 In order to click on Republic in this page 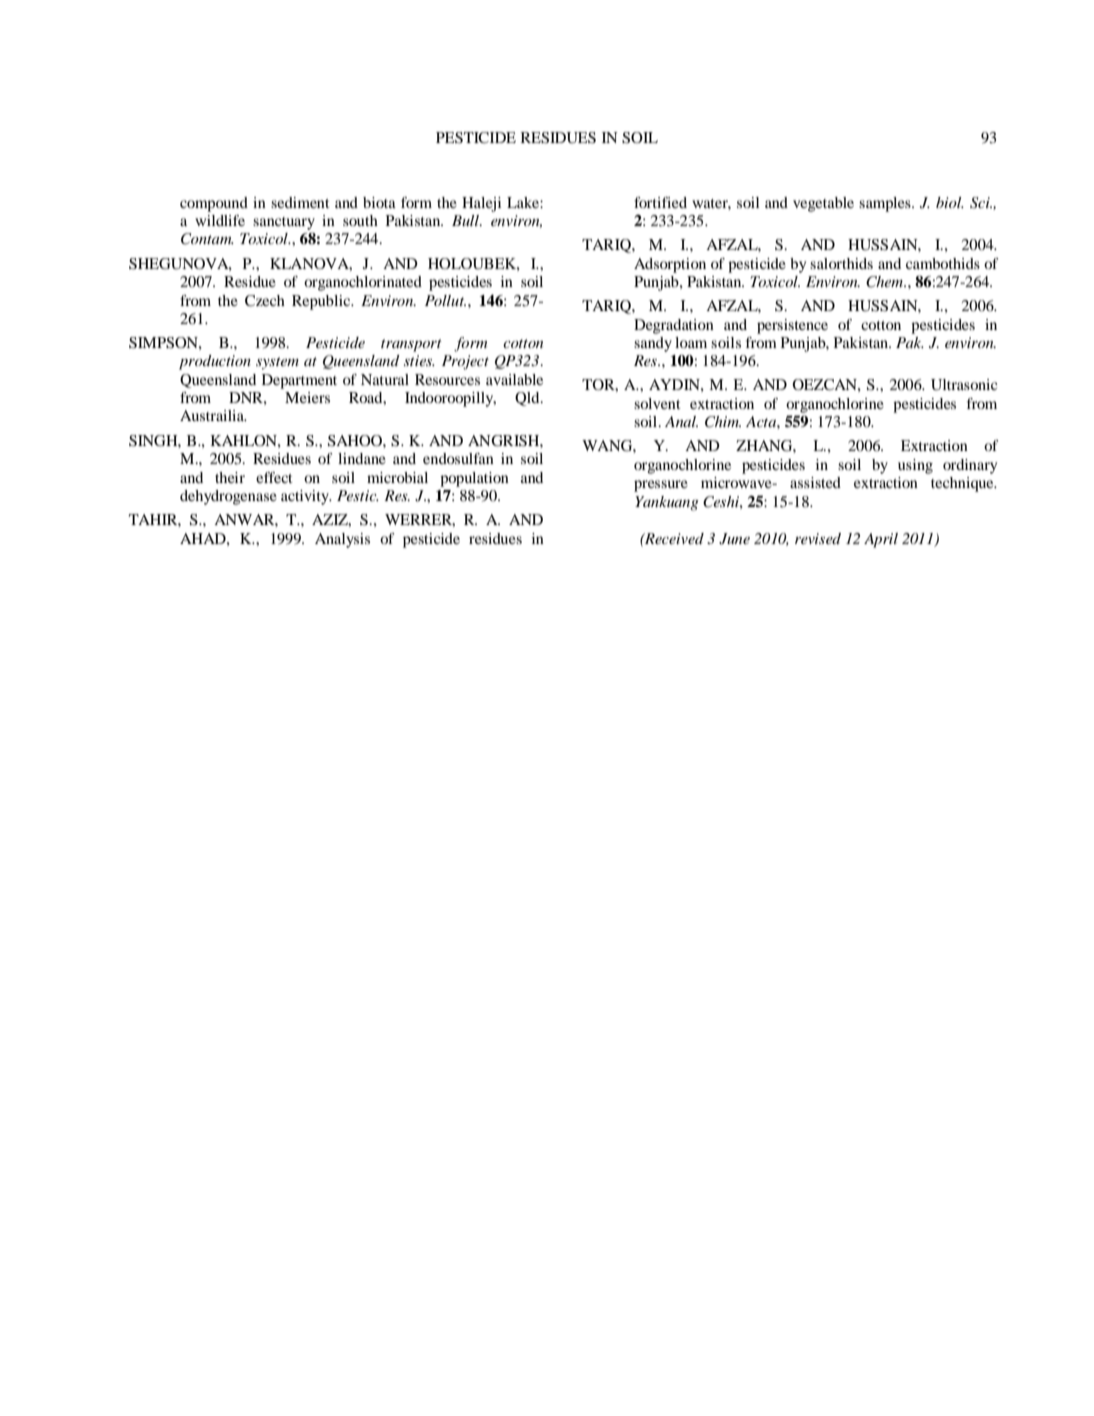, I will do `click(322, 302)`.
